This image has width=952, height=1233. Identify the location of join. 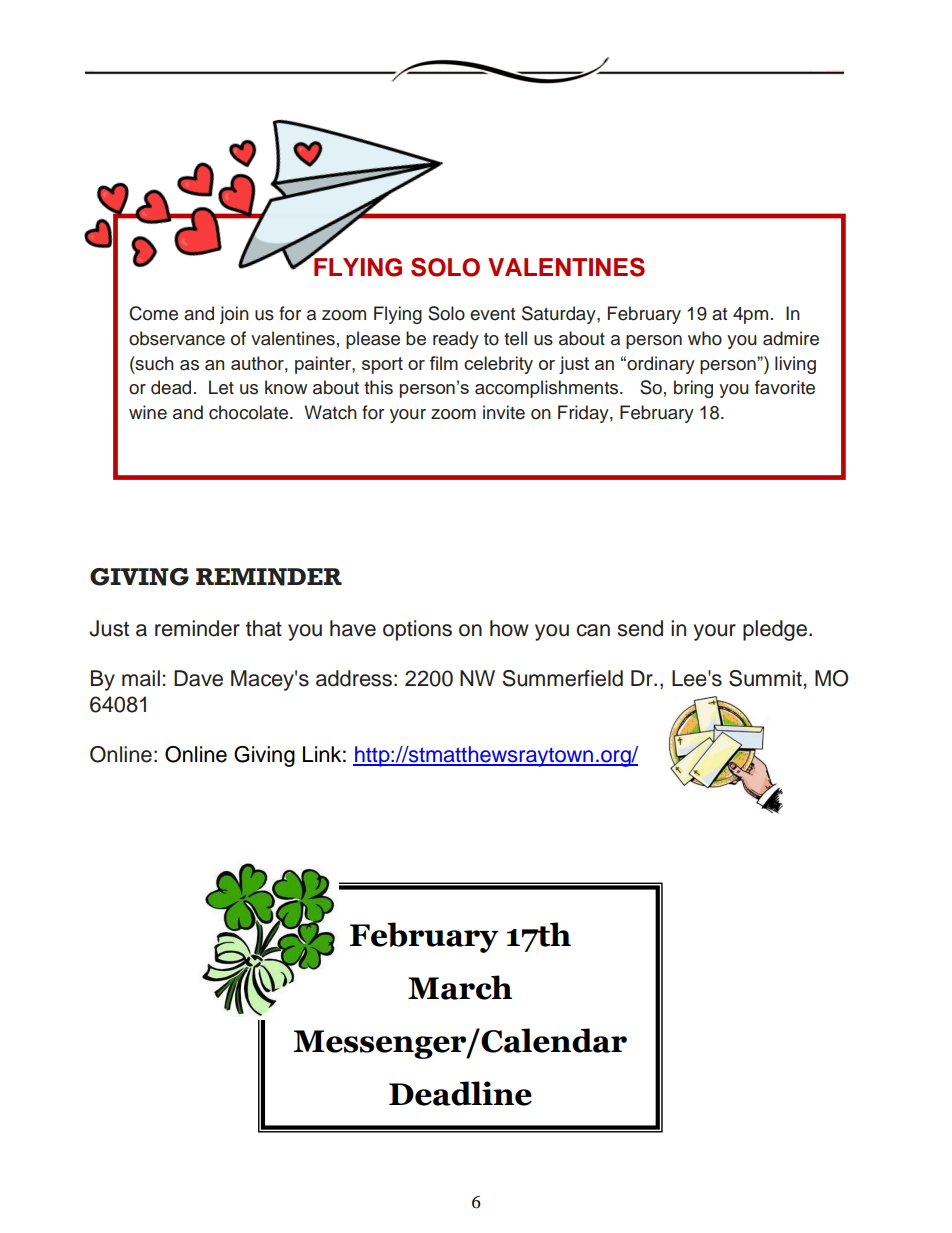
(234, 315).
